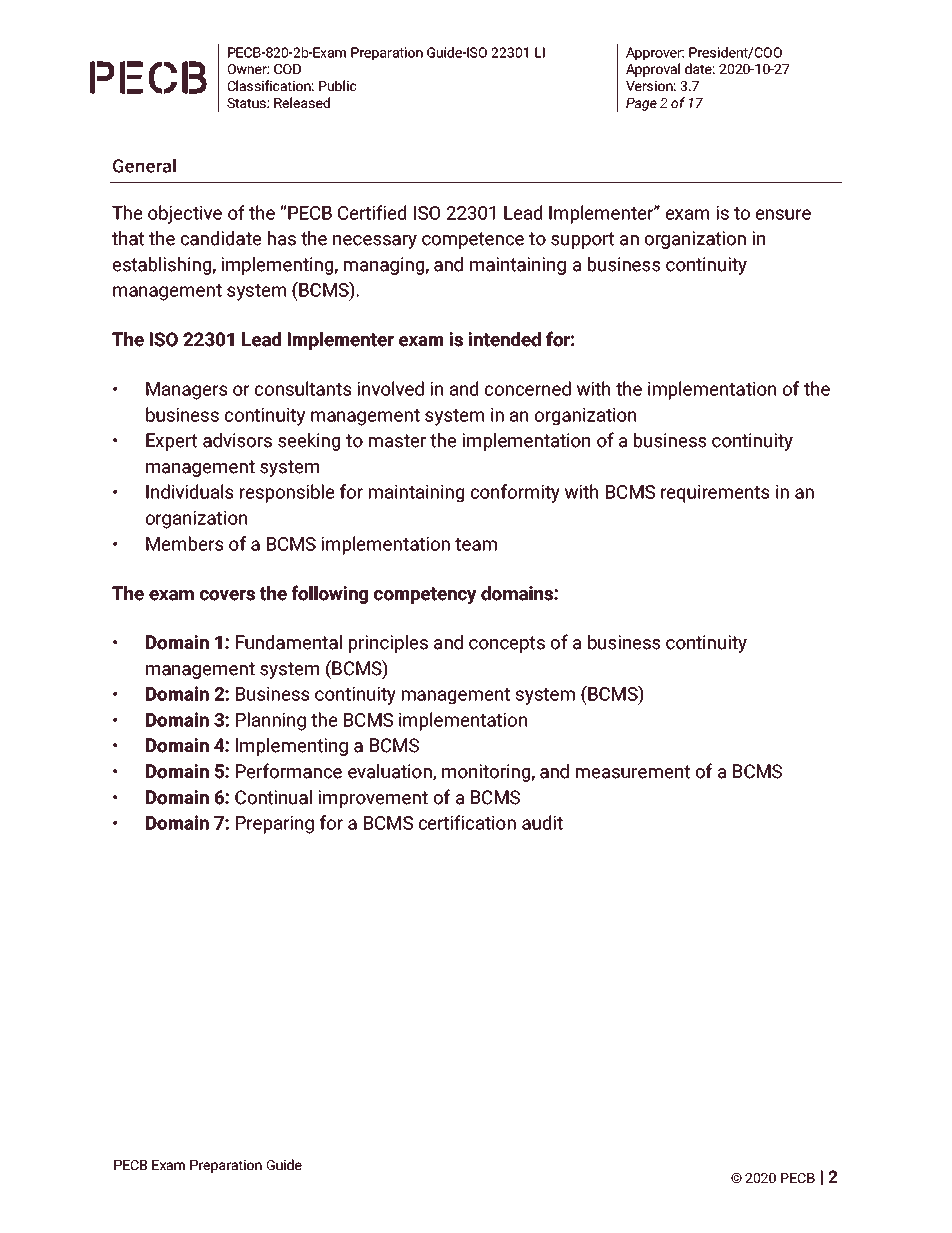 The height and width of the screenshot is (1233, 952). Describe the element at coordinates (397, 441) in the screenshot. I see `master` at that location.
